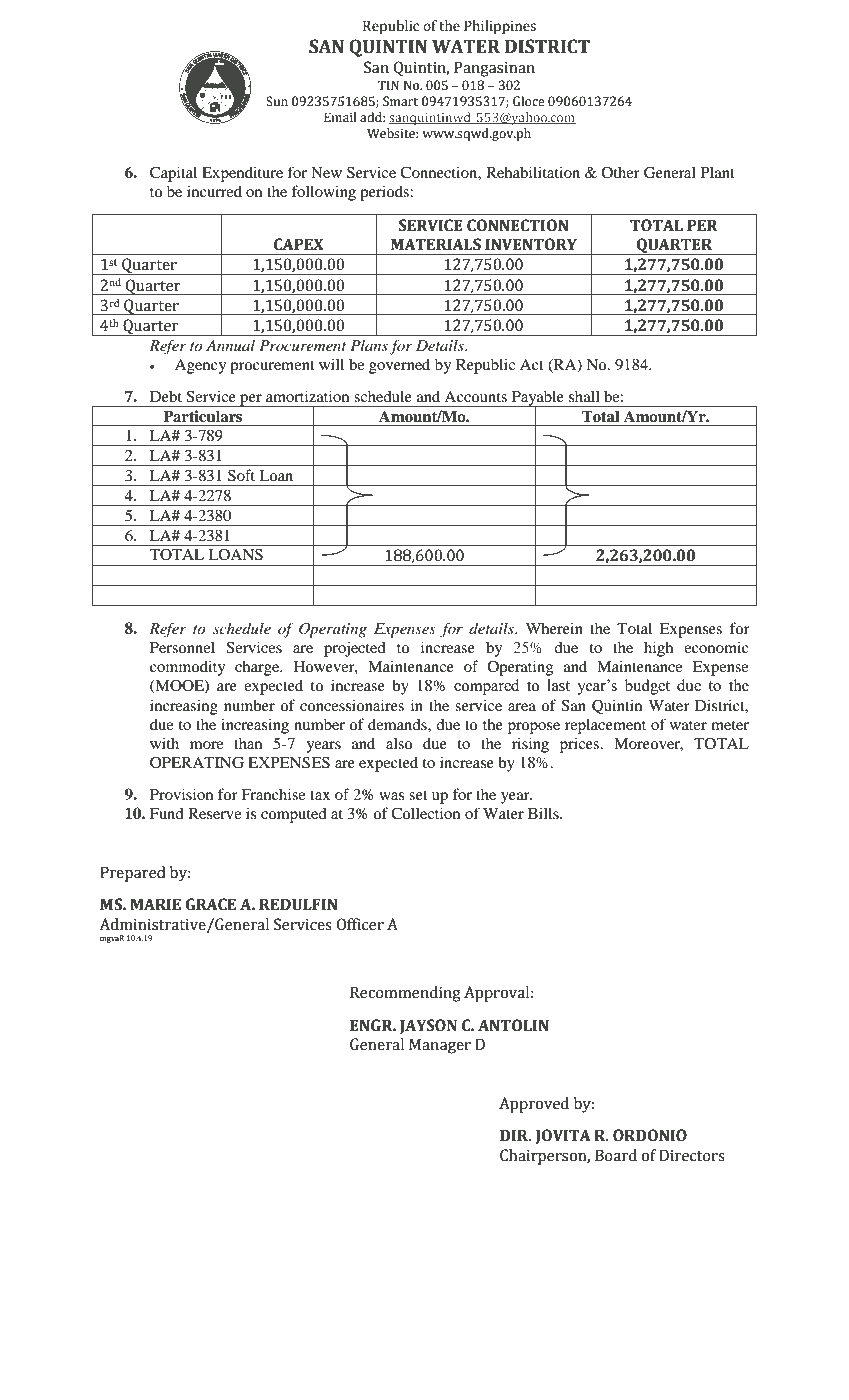 The height and width of the image is (1400, 849). I want to click on Sun, so click(277, 101).
